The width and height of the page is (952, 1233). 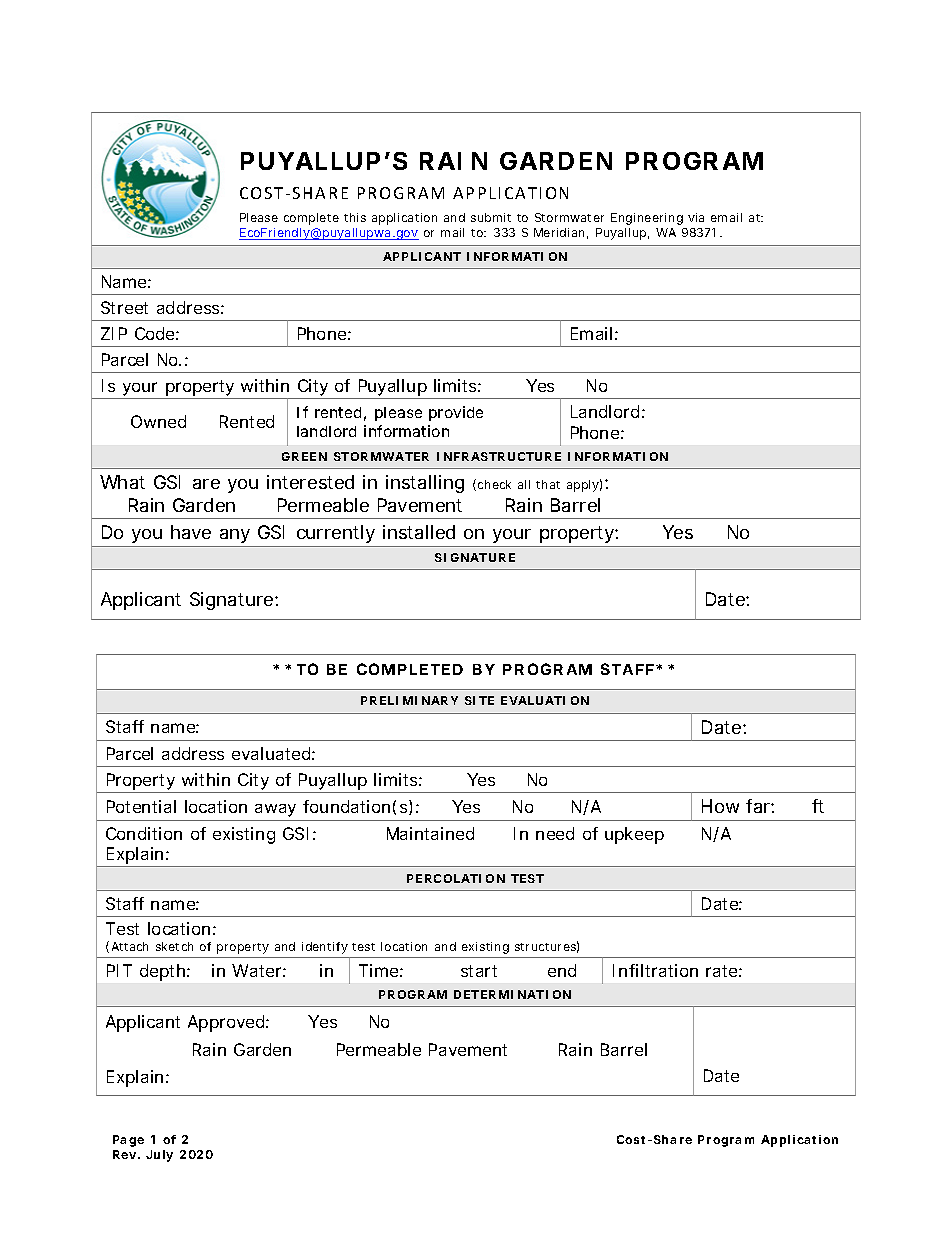 I want to click on Street, so click(x=124, y=307).
